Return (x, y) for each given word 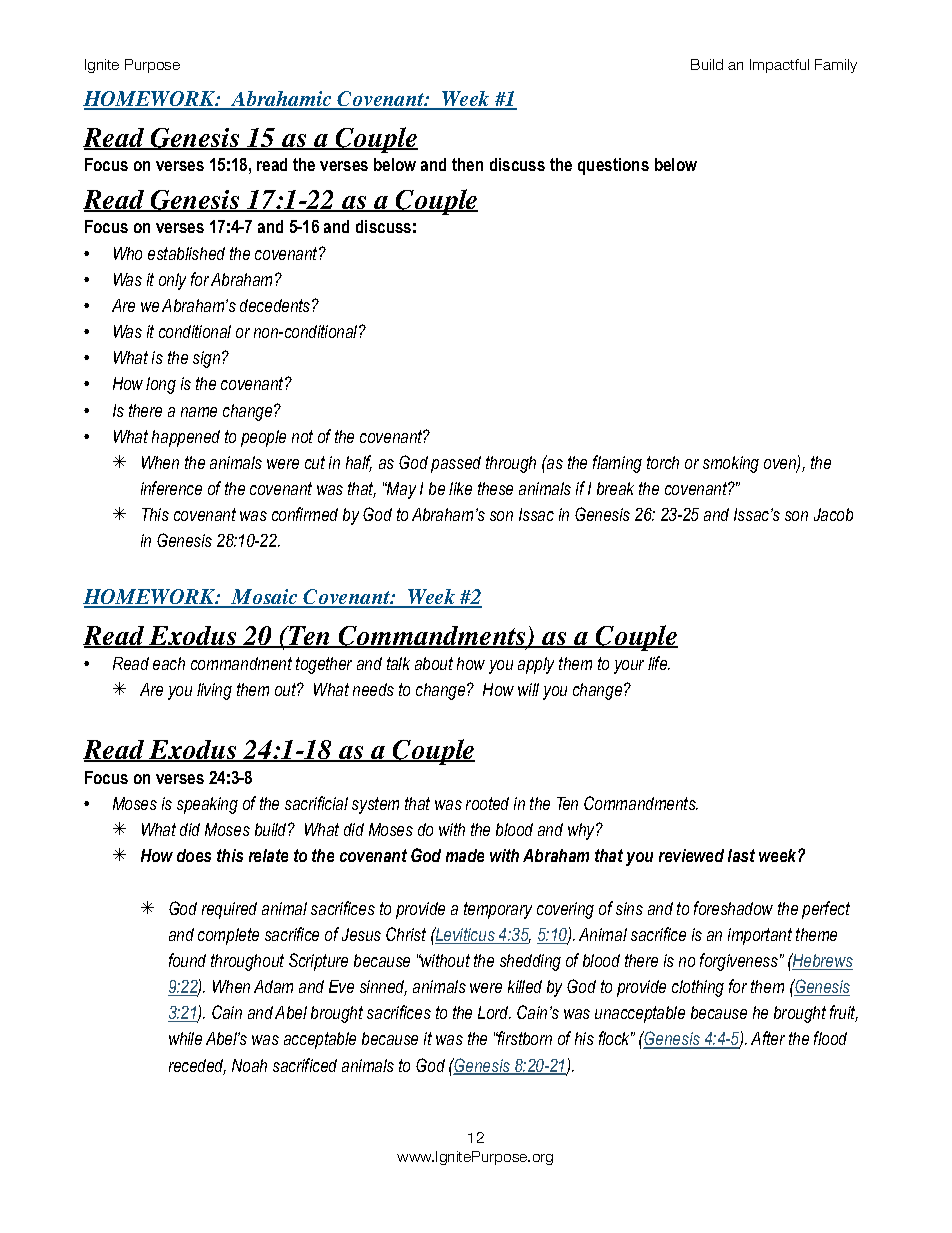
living (214, 691)
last (741, 855)
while (185, 1038)
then (467, 164)
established (186, 253)
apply (536, 665)
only (172, 281)
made (465, 855)
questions (613, 166)
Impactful (779, 66)
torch (663, 462)
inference (171, 488)
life (659, 663)
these (495, 488)
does (194, 855)
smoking (731, 464)
